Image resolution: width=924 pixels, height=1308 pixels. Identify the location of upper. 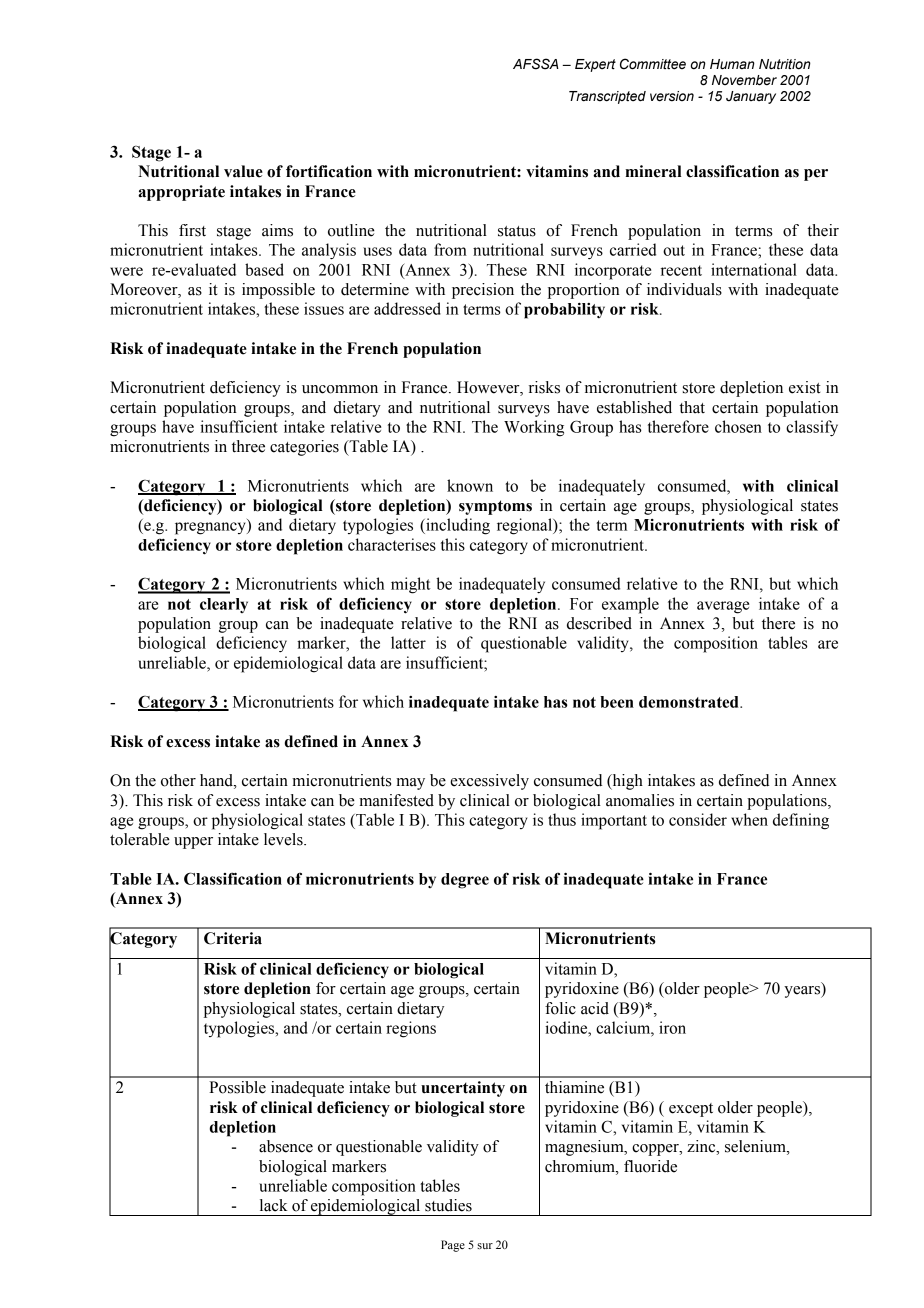
(193, 843).
